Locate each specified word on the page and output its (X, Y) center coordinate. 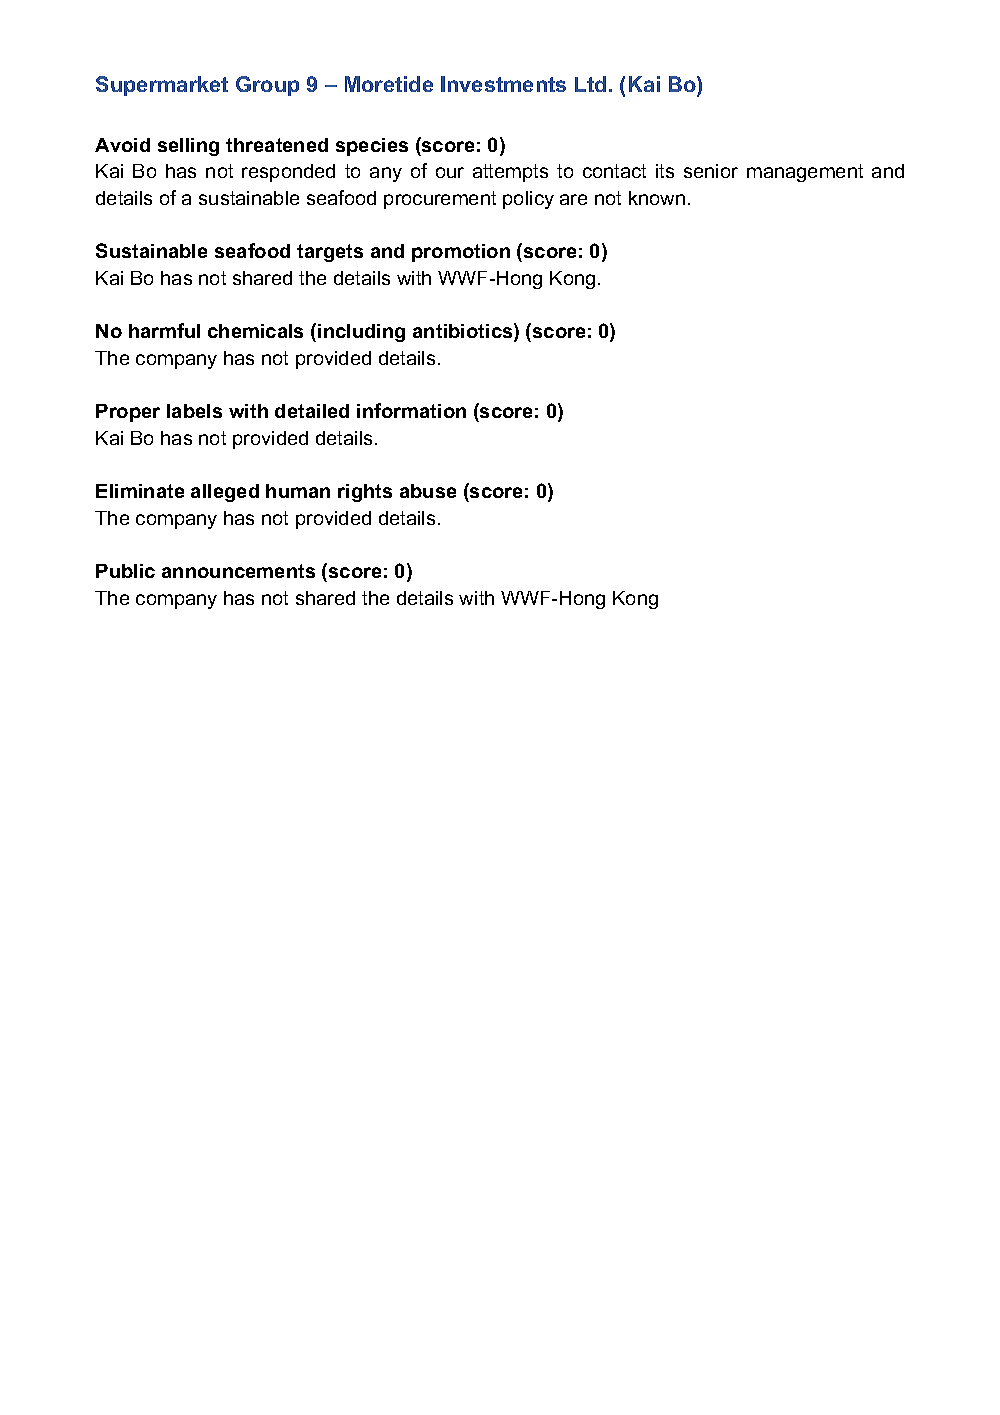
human (298, 491)
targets (330, 253)
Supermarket (162, 86)
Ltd (590, 84)
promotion (461, 253)
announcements (238, 571)
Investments (503, 84)
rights (365, 493)
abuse (428, 491)
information (411, 410)
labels (194, 411)
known (657, 198)
